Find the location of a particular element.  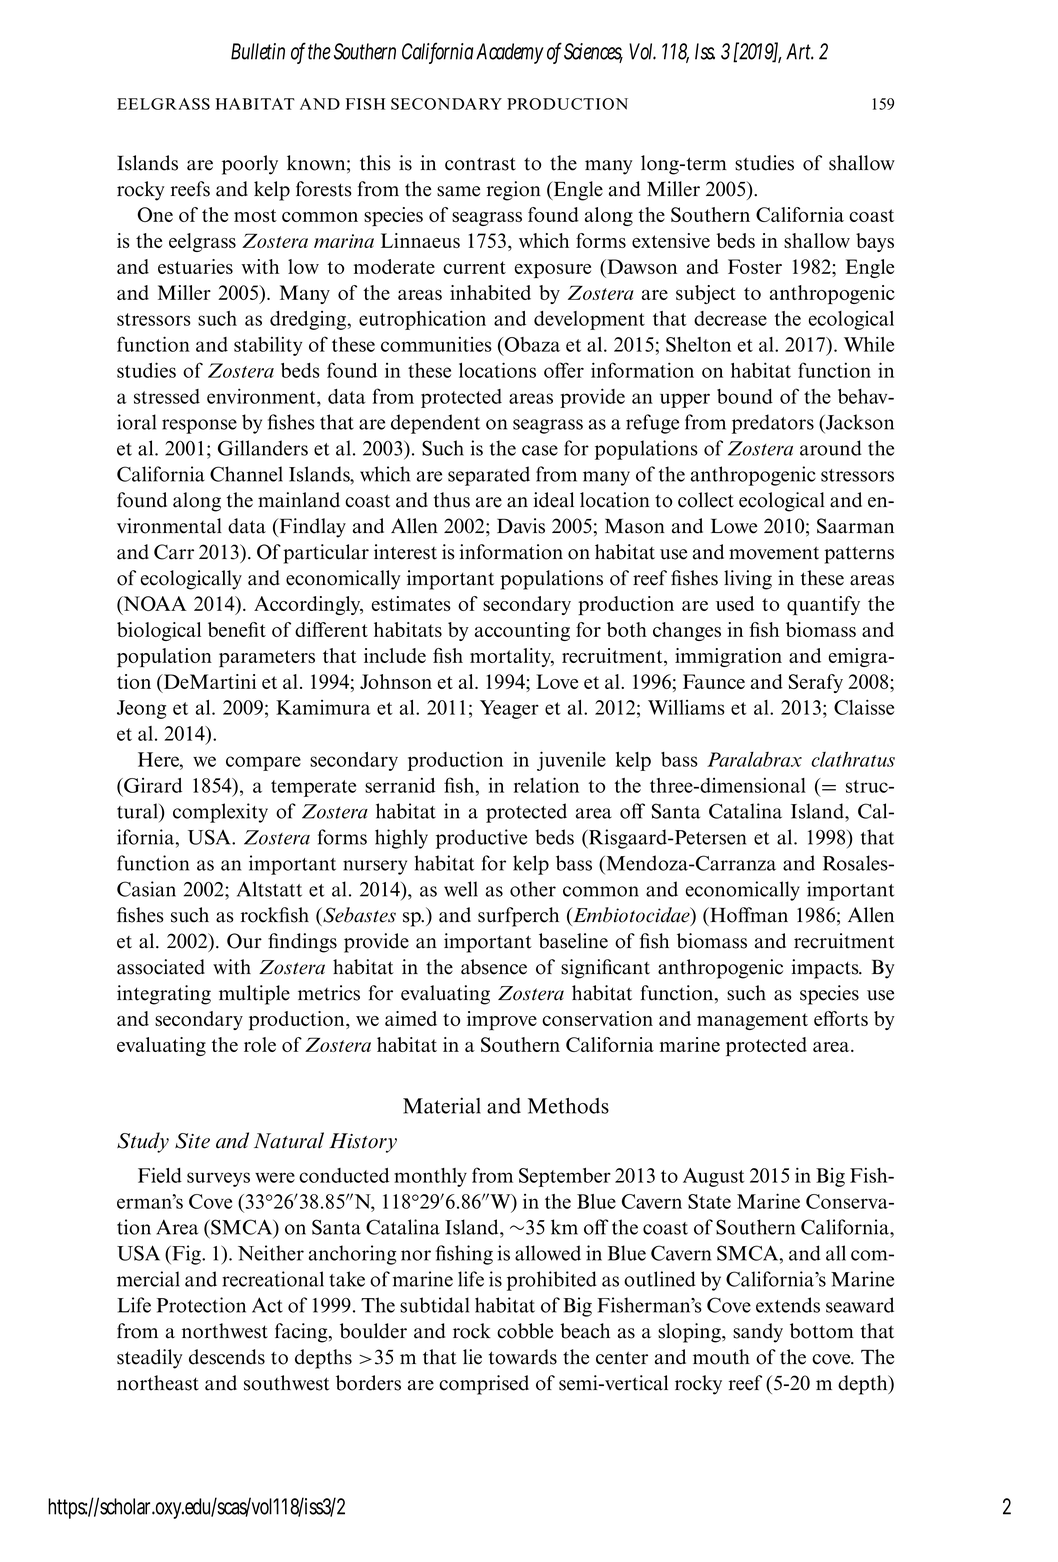

bays is located at coordinates (875, 242).
